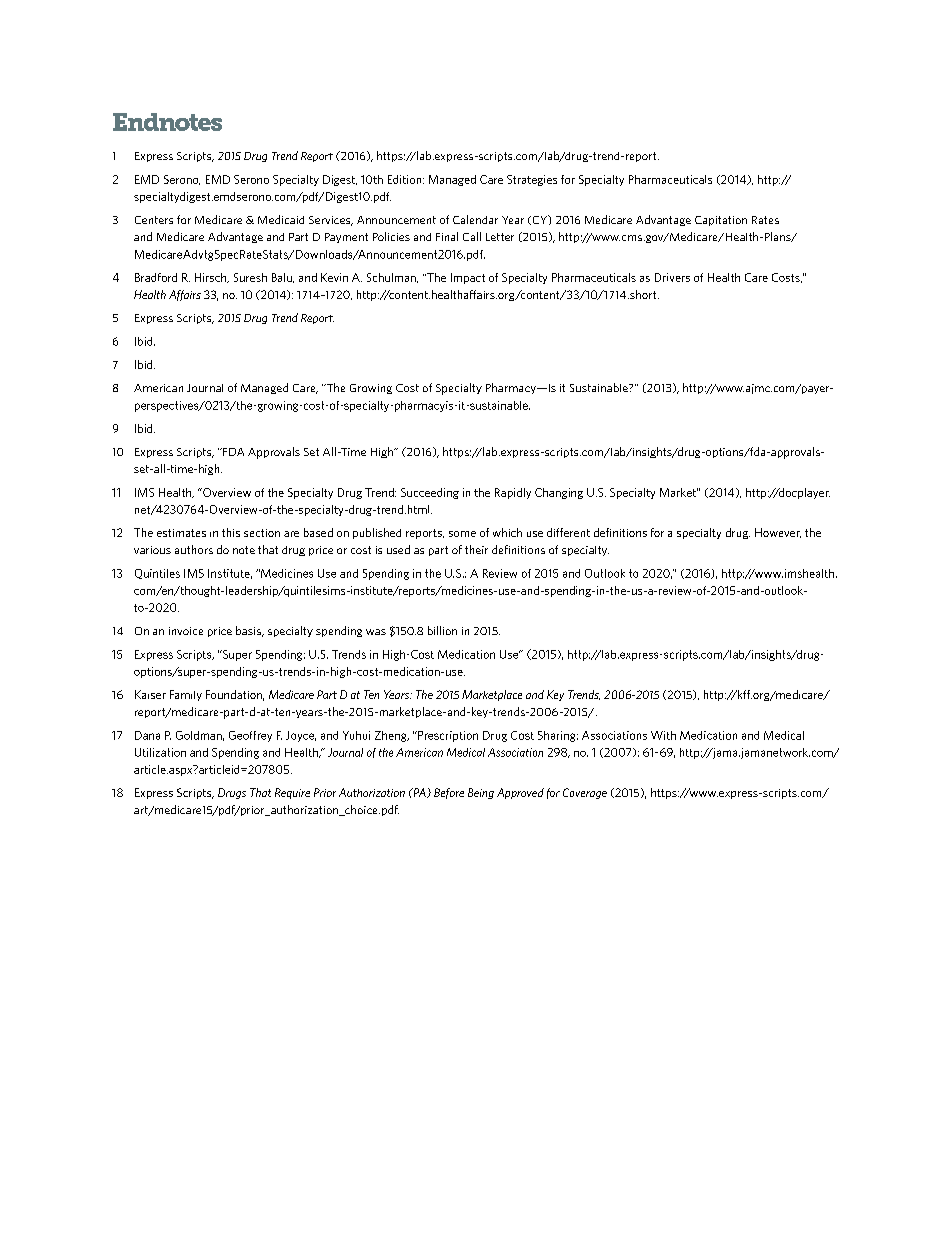  I want to click on Succeeding, so click(430, 493).
